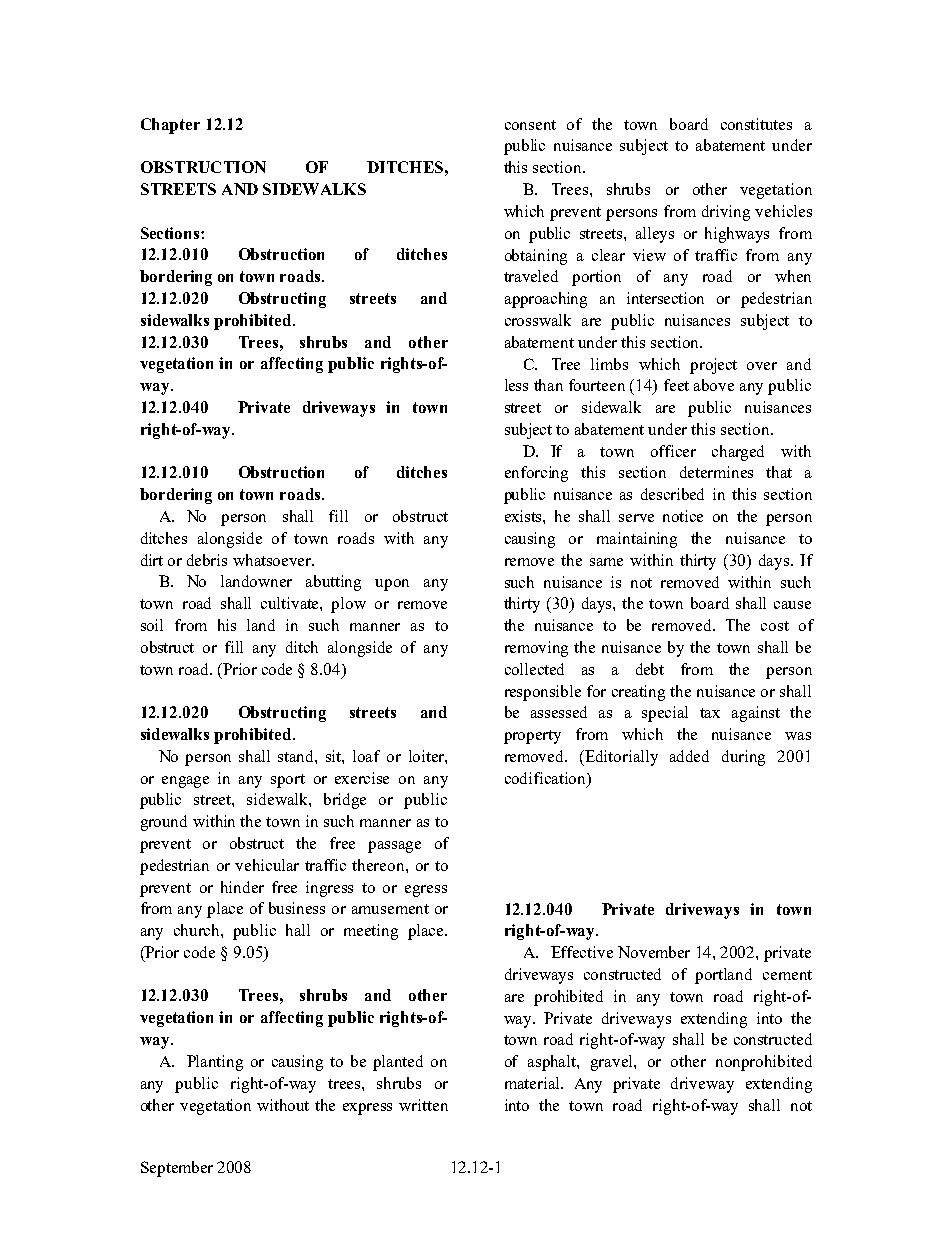  Describe the element at coordinates (743, 758) in the document. I see `during` at that location.
